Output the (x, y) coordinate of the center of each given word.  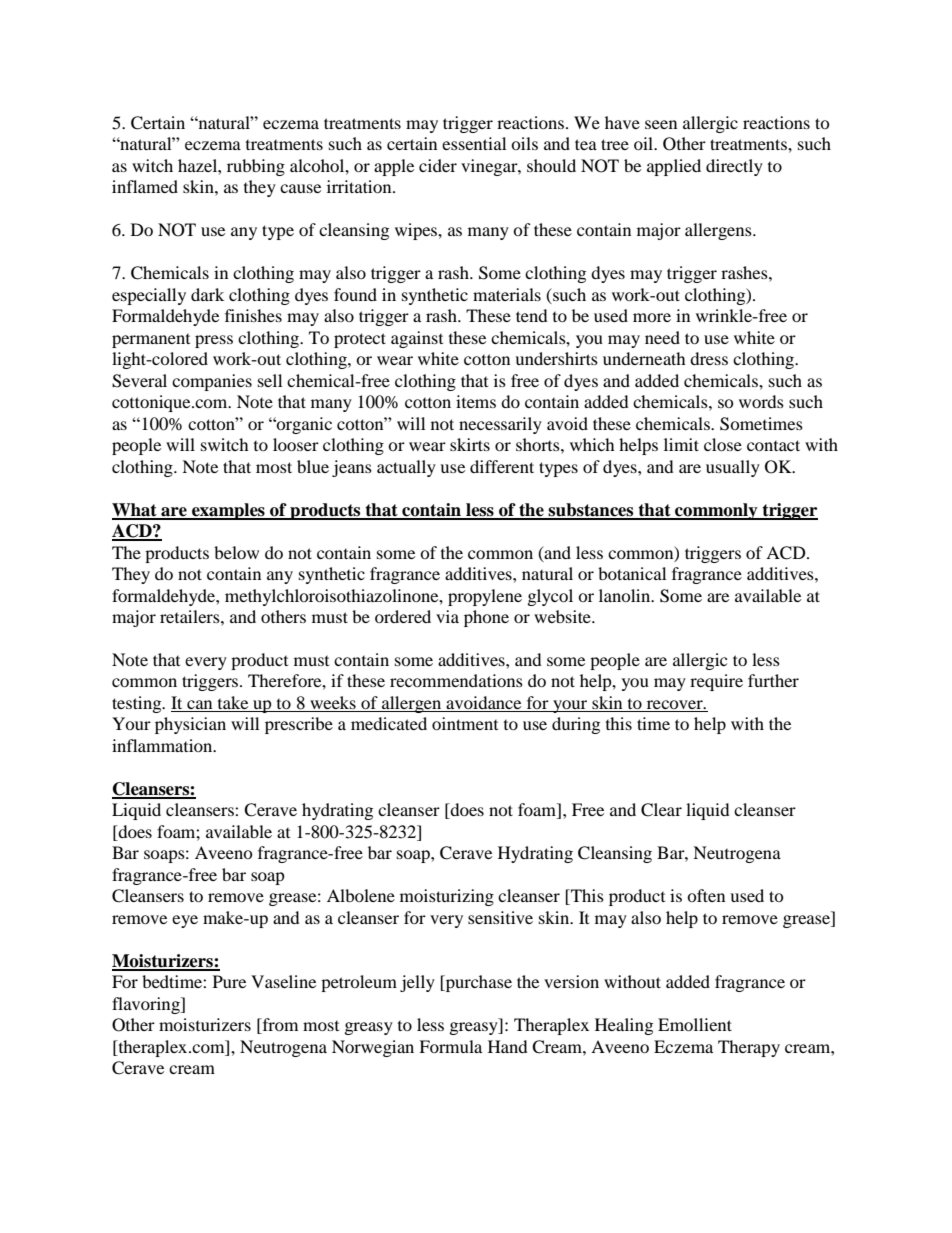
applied (674, 167)
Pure (229, 981)
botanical (632, 573)
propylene (485, 597)
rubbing (256, 167)
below (236, 552)
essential (474, 143)
